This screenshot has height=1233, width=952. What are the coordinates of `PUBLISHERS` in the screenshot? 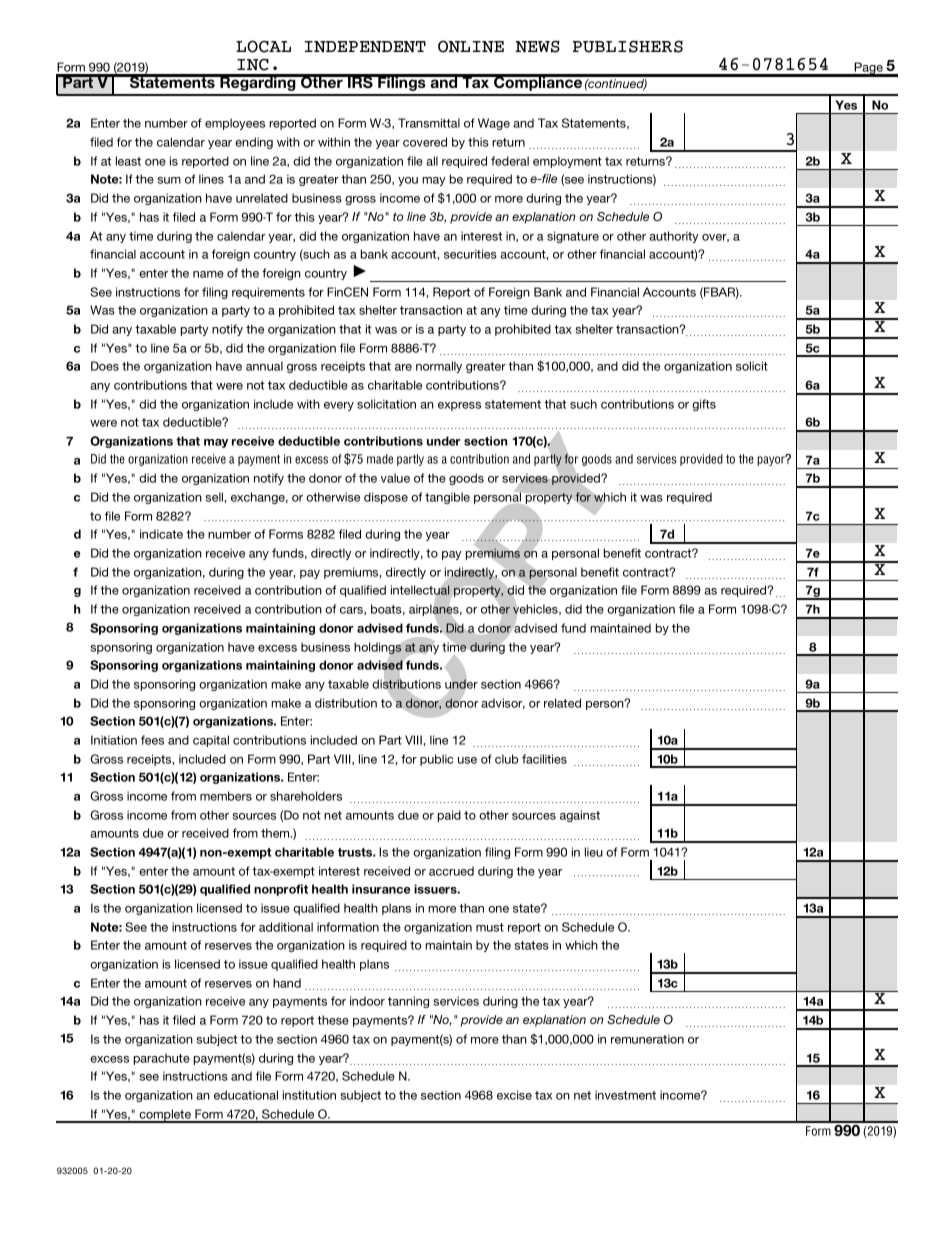 It's located at (628, 46).
